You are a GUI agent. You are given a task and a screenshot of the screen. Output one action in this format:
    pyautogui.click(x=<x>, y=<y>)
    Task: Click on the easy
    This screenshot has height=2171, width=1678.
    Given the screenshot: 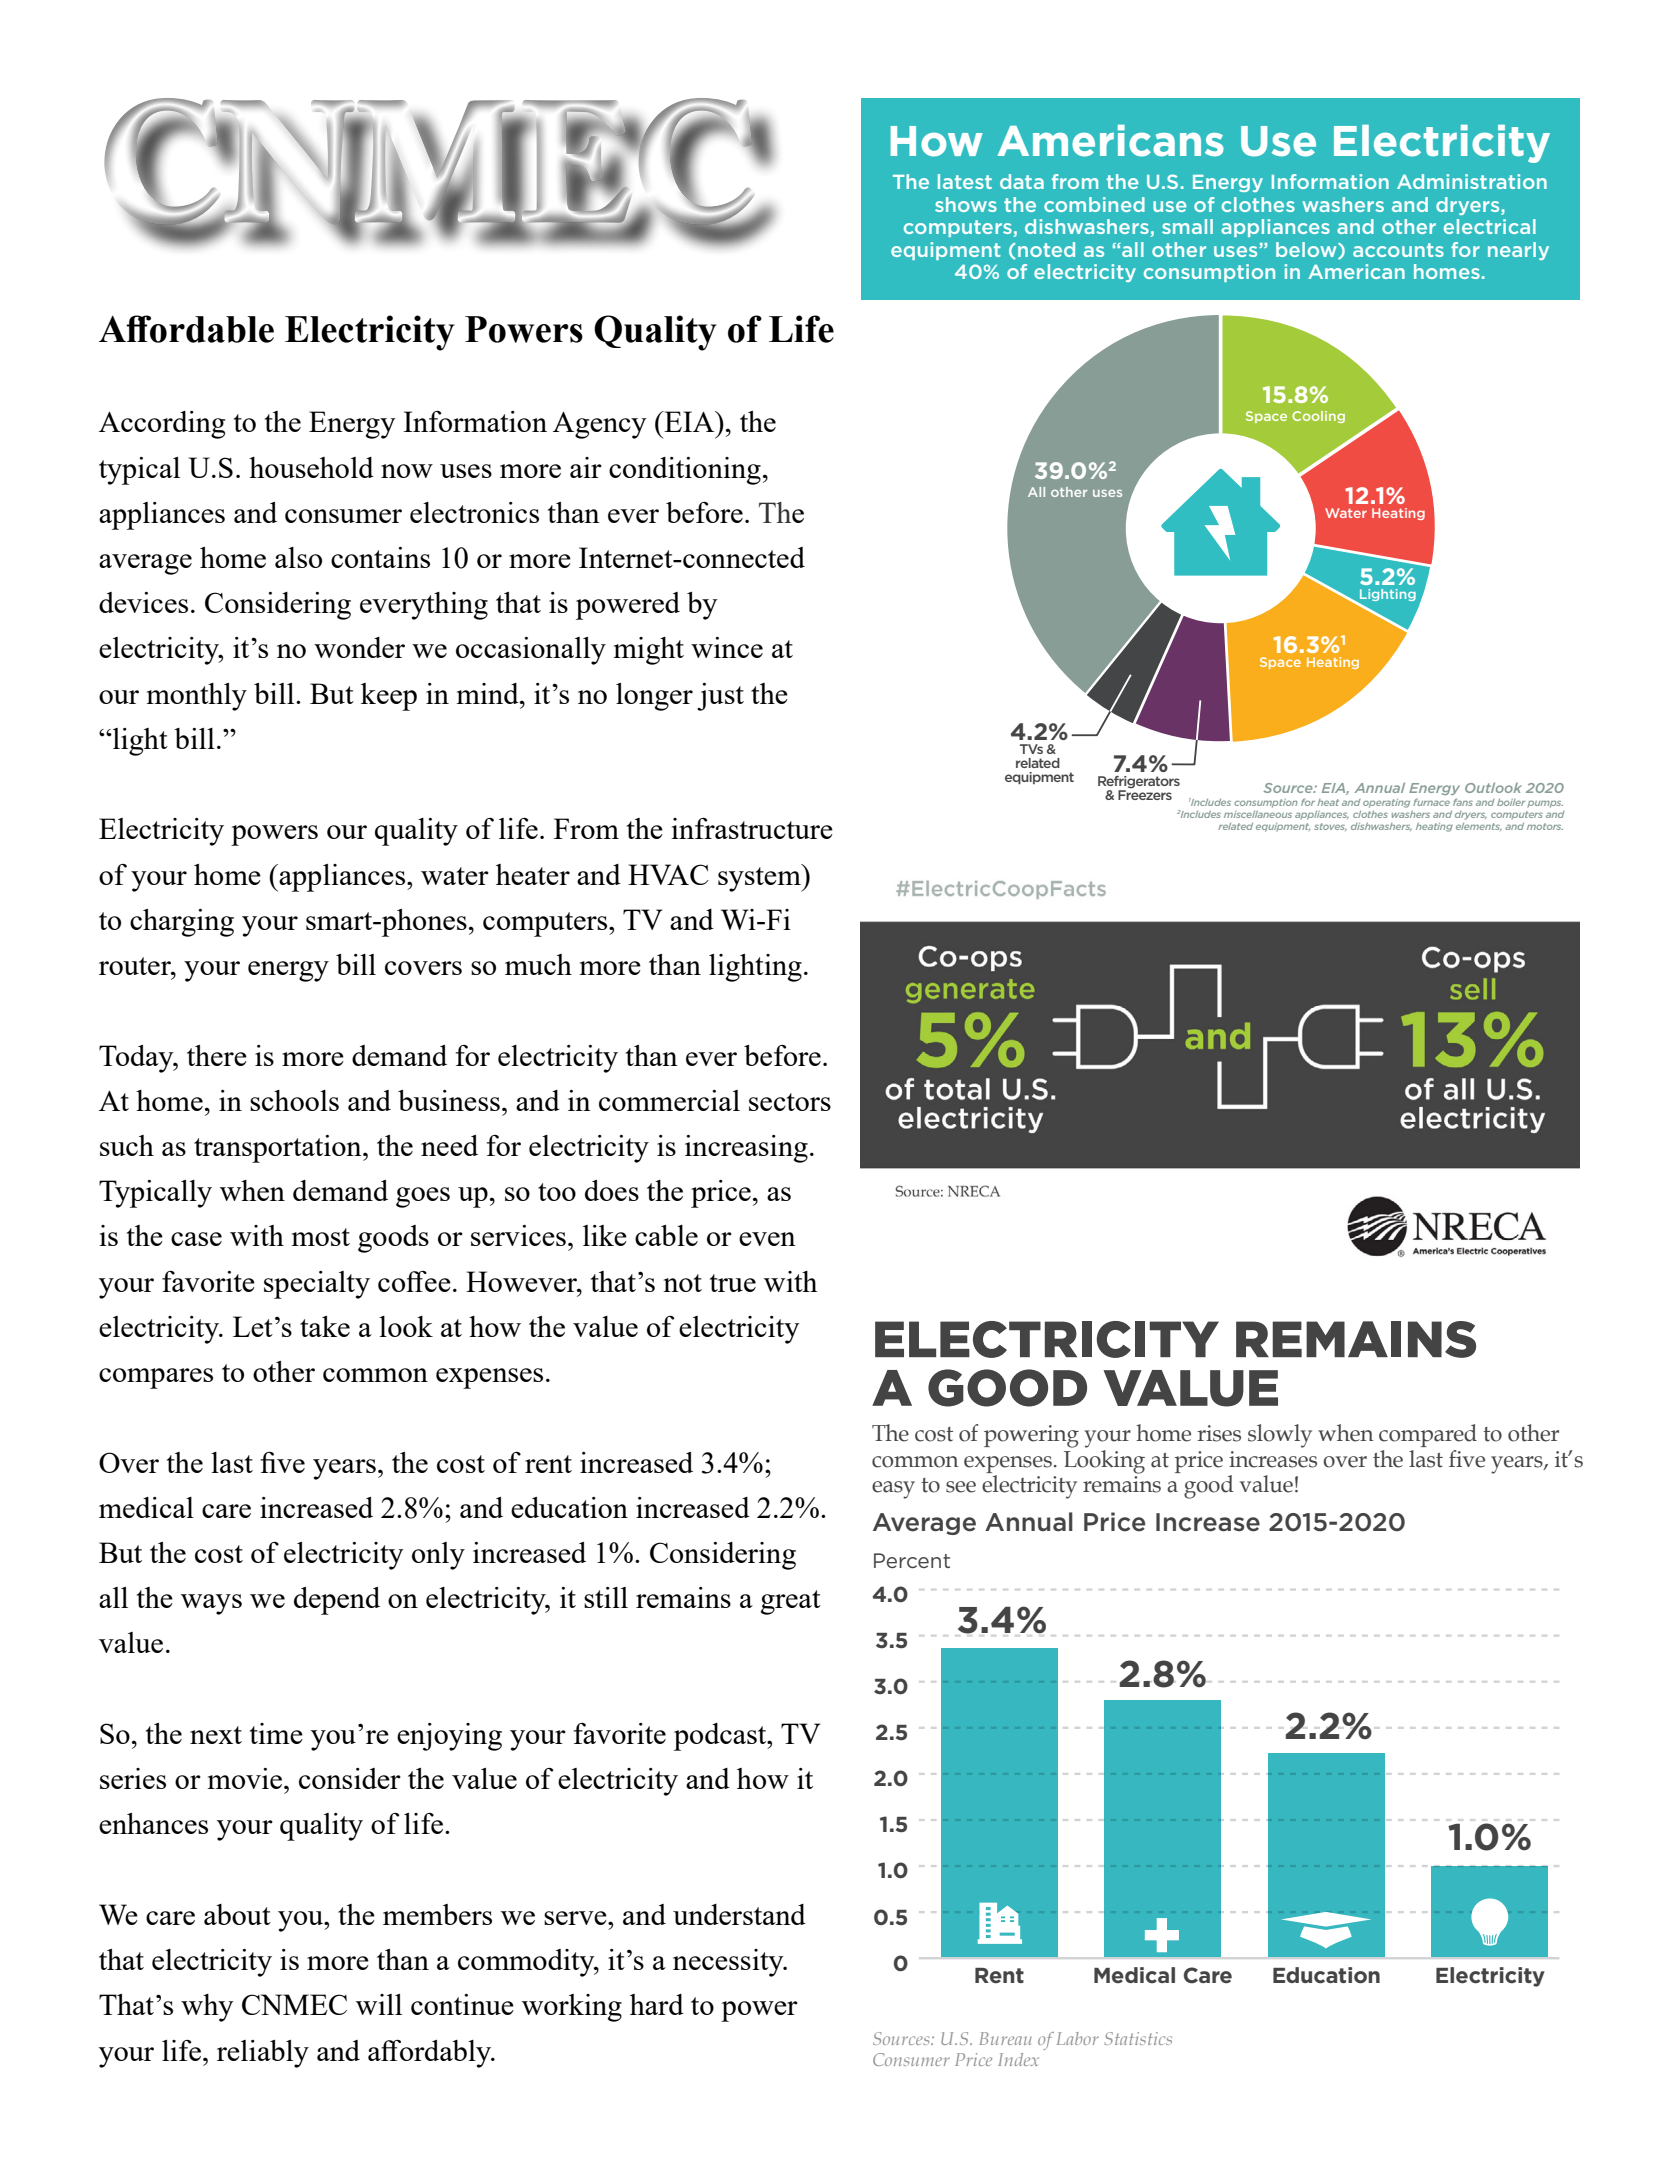 What is the action you would take?
    pyautogui.click(x=893, y=1490)
